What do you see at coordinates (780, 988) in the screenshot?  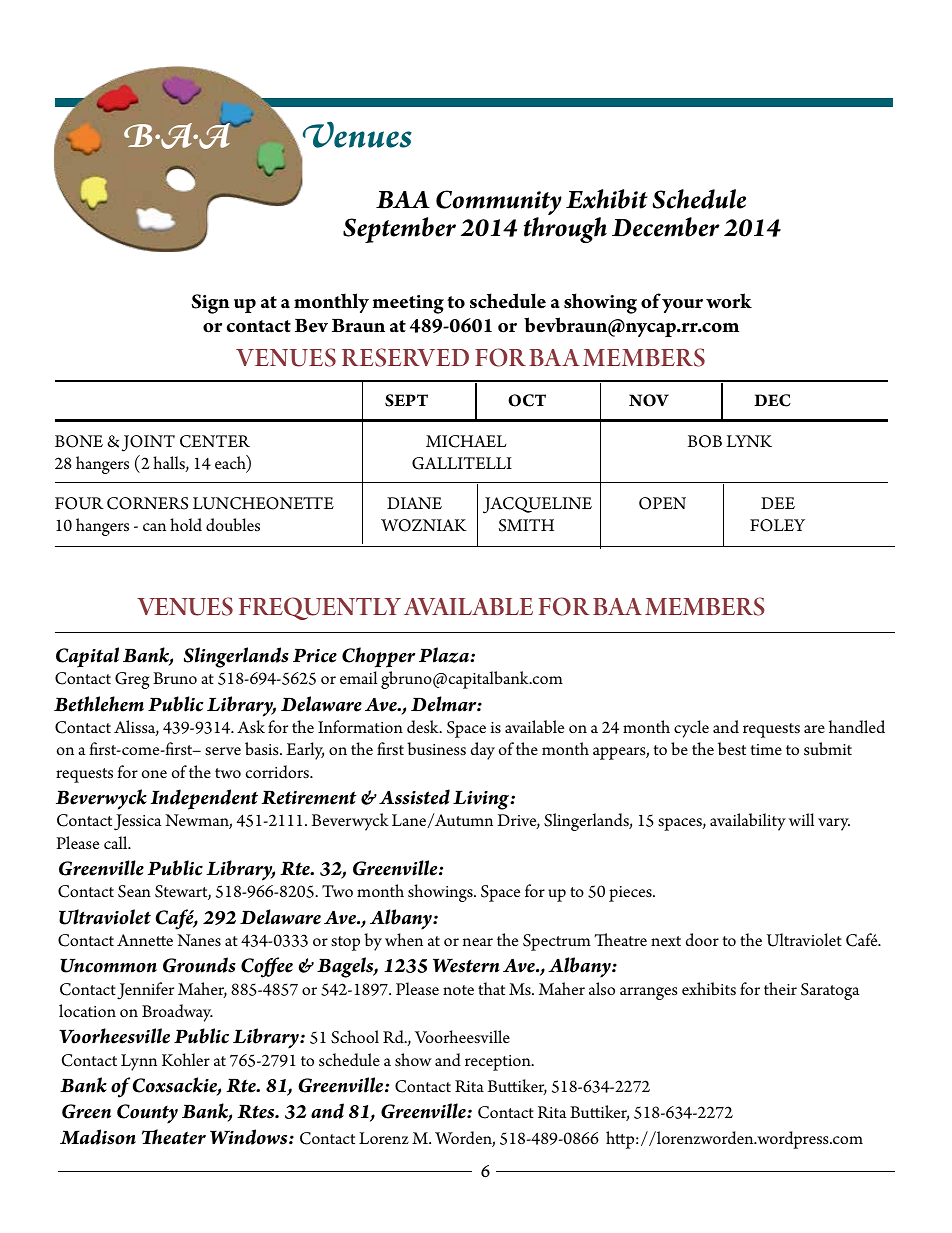 I see `their` at bounding box center [780, 988].
